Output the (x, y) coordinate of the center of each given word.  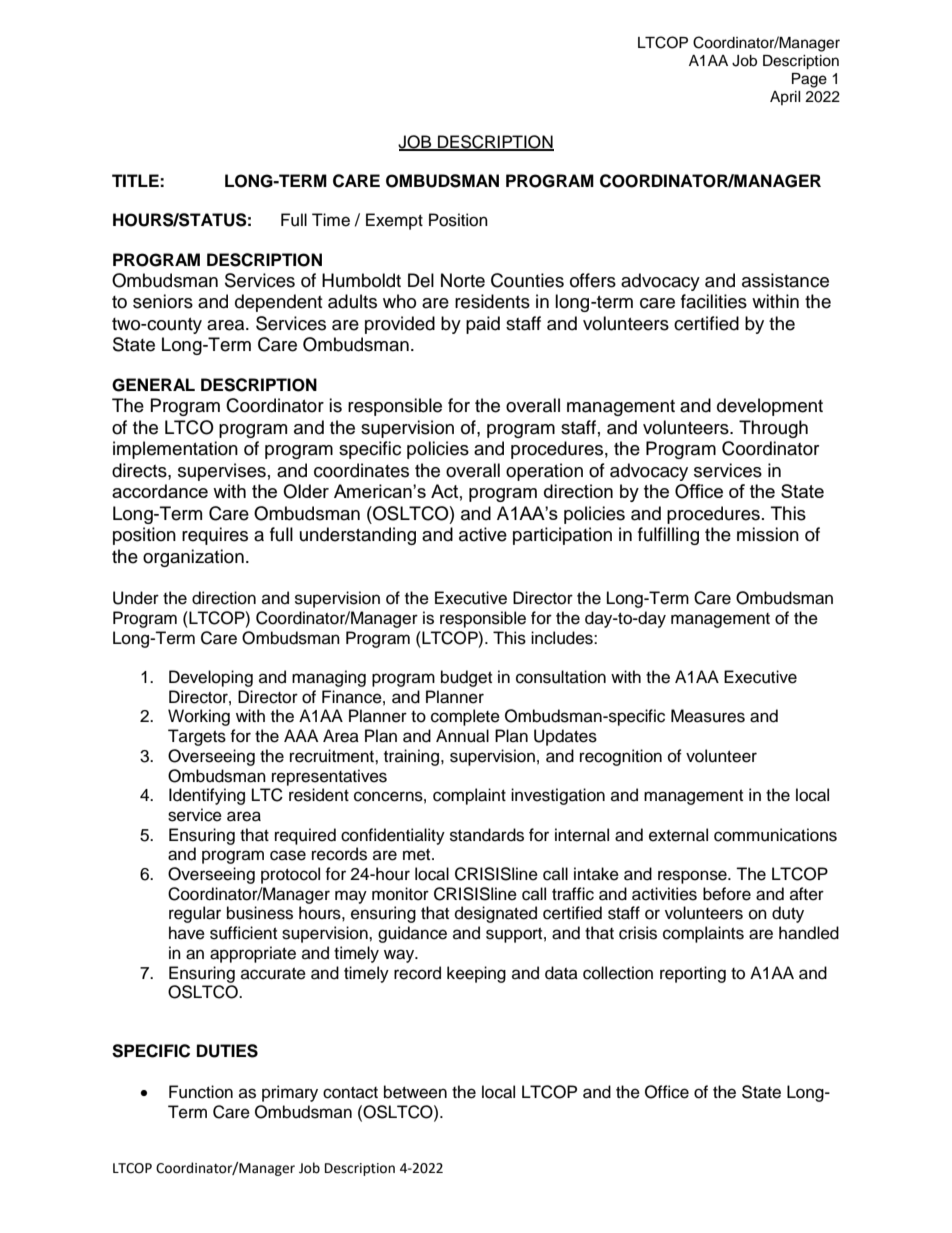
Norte (463, 280)
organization (193, 558)
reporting (693, 974)
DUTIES (227, 1051)
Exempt (394, 221)
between (415, 1092)
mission (768, 534)
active (483, 534)
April (785, 98)
